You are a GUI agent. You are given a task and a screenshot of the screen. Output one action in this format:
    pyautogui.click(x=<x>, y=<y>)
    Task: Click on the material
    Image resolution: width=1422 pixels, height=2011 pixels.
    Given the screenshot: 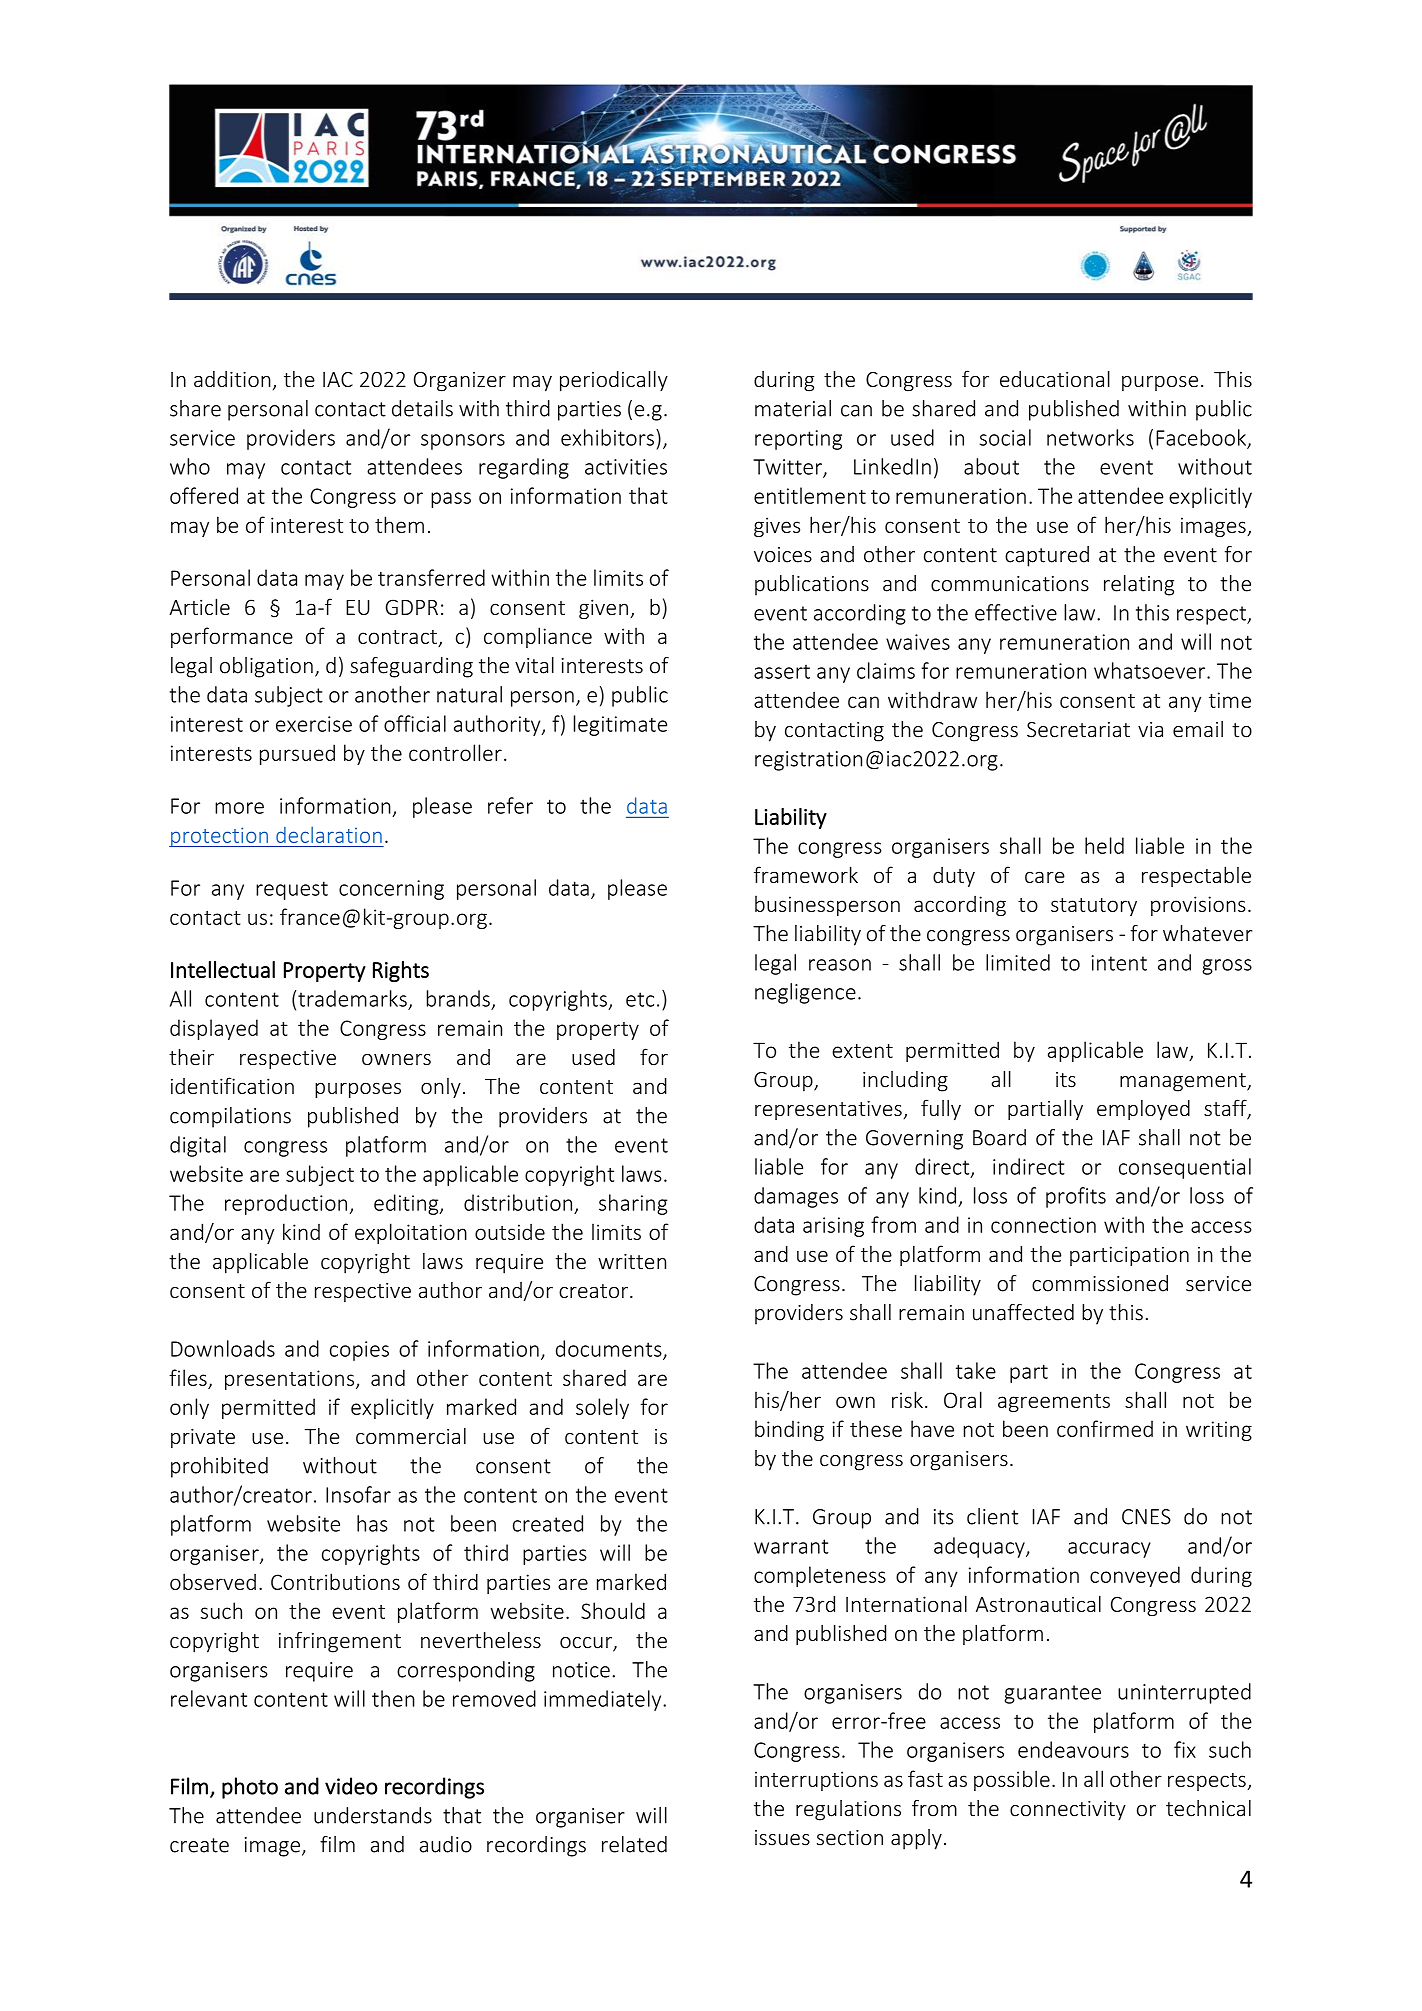 What is the action you would take?
    pyautogui.click(x=793, y=408)
